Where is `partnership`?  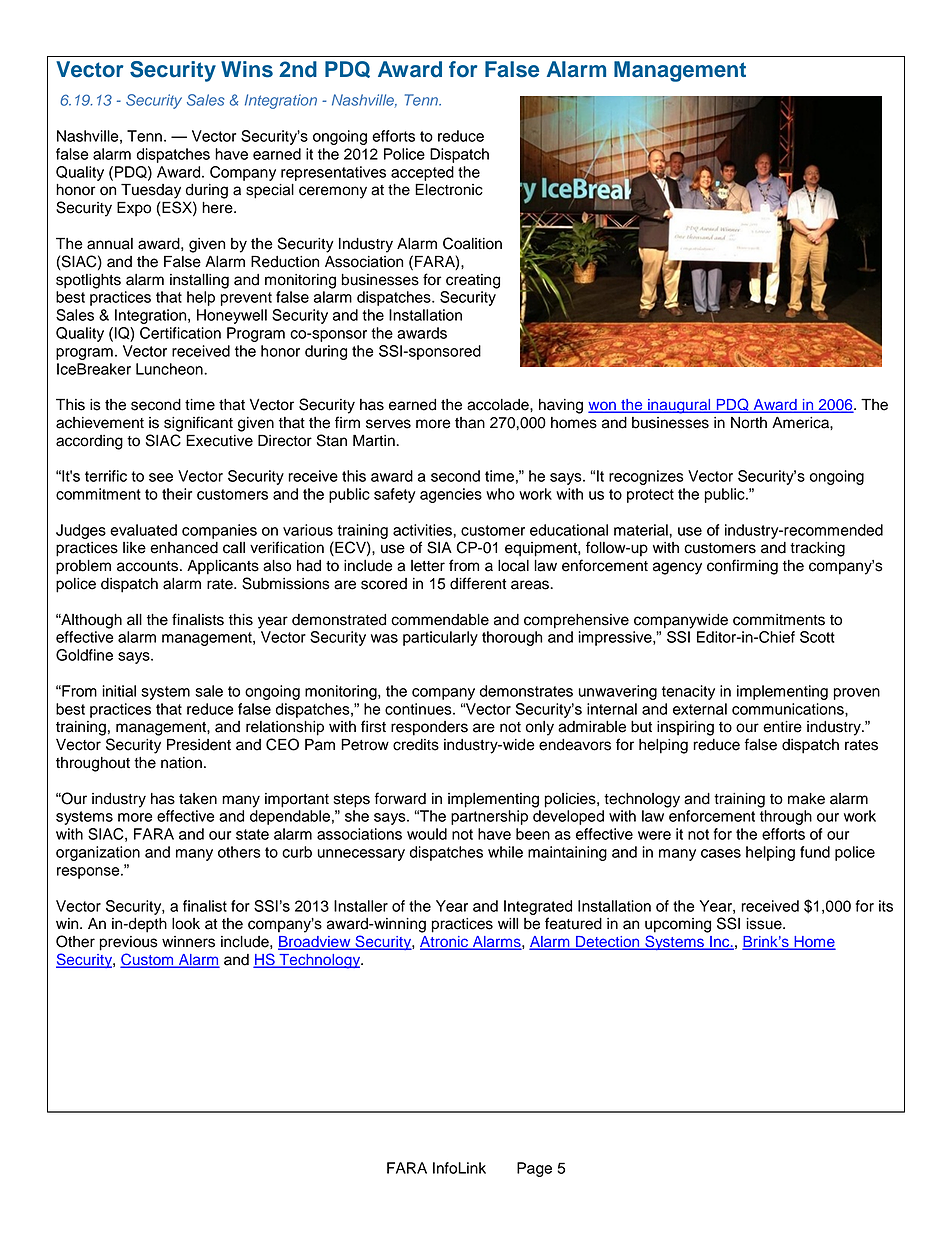
partnership is located at coordinates (489, 817).
